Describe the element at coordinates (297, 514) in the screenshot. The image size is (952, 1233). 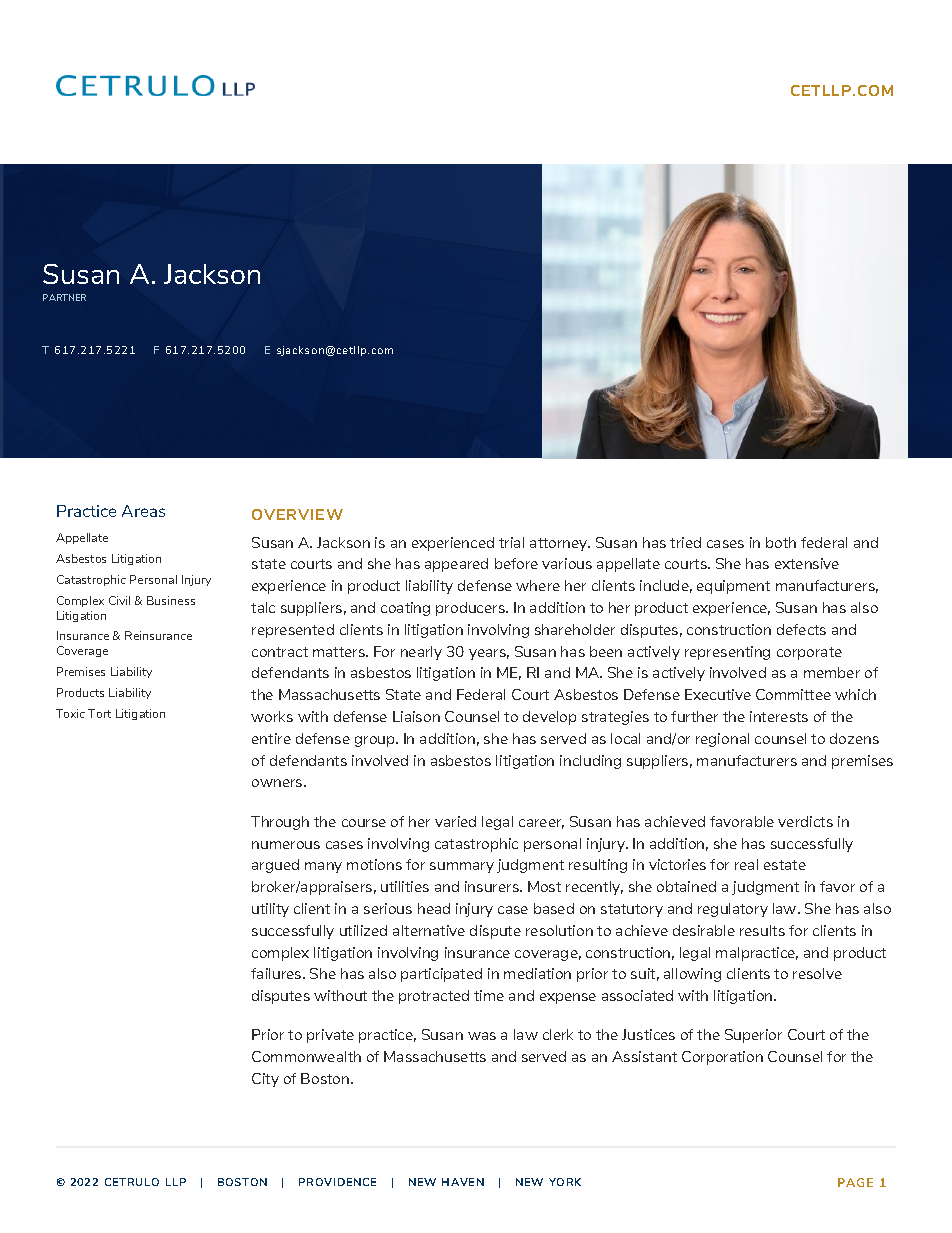
I see `OVERVIEW` at that location.
